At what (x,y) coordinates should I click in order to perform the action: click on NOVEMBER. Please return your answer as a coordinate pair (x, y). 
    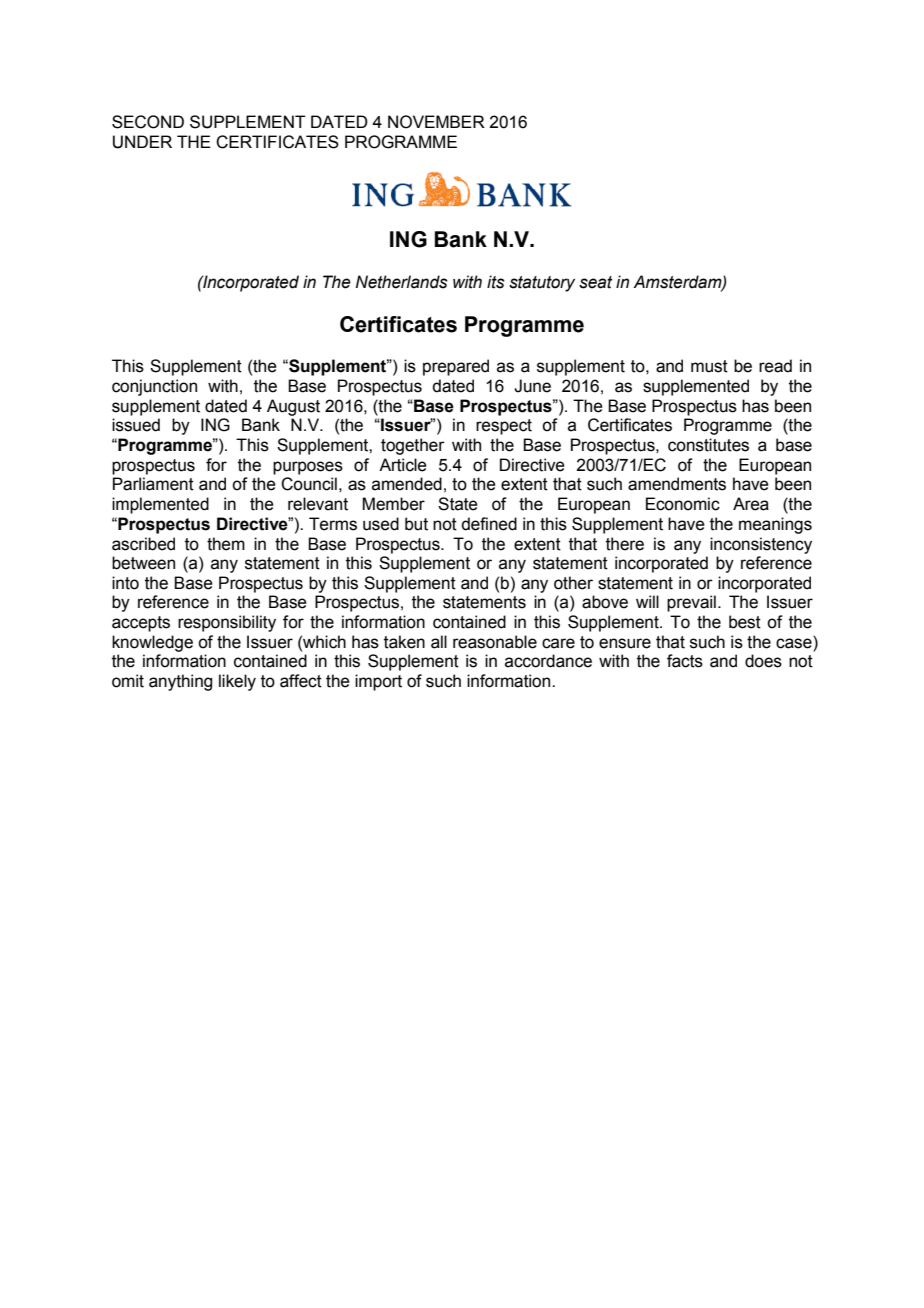
    Looking at the image, I should click on (436, 122).
